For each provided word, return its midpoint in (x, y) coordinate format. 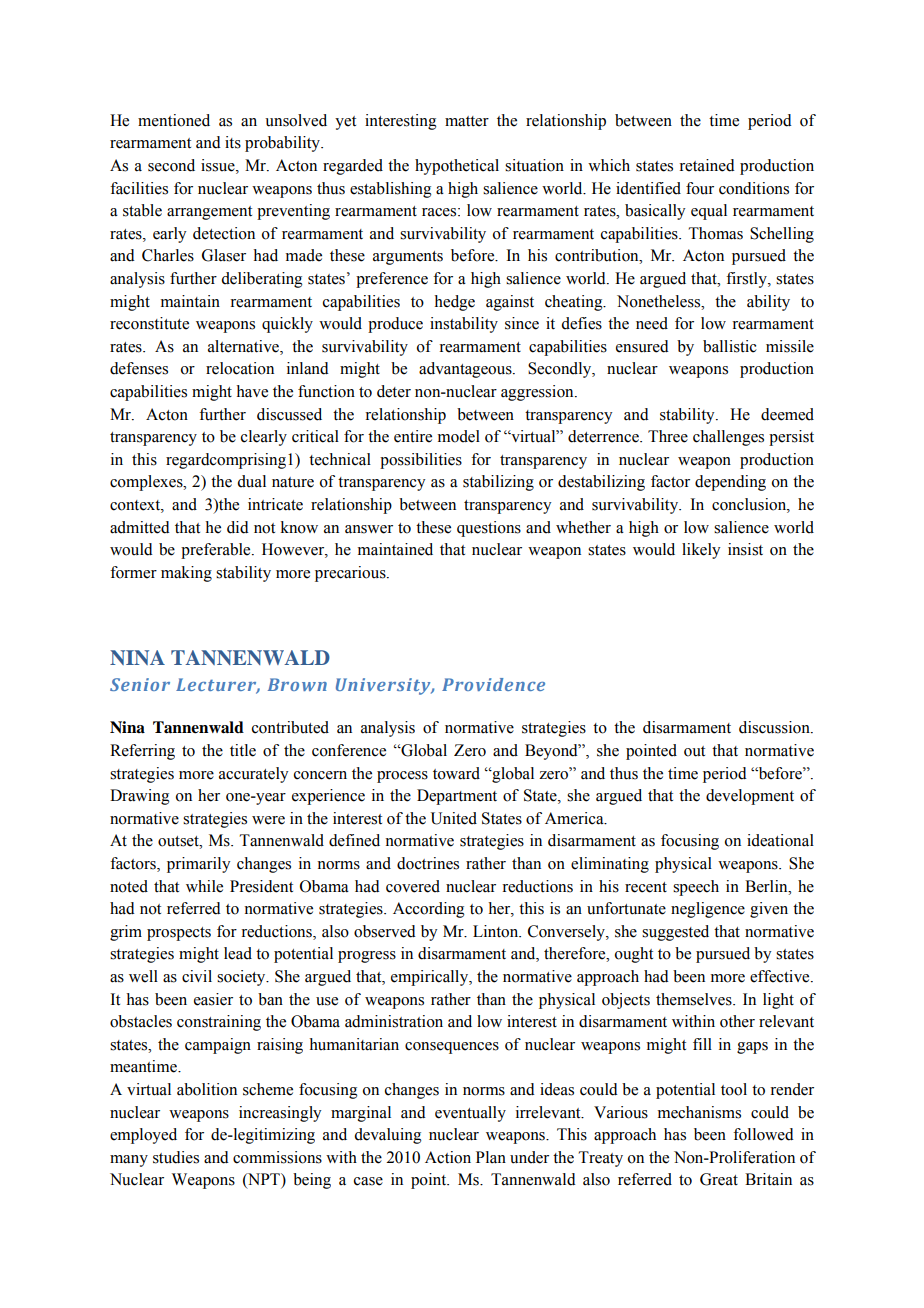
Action (448, 1157)
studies (176, 1157)
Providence (493, 684)
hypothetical (457, 167)
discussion (775, 727)
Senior (140, 684)
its (233, 142)
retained (707, 165)
